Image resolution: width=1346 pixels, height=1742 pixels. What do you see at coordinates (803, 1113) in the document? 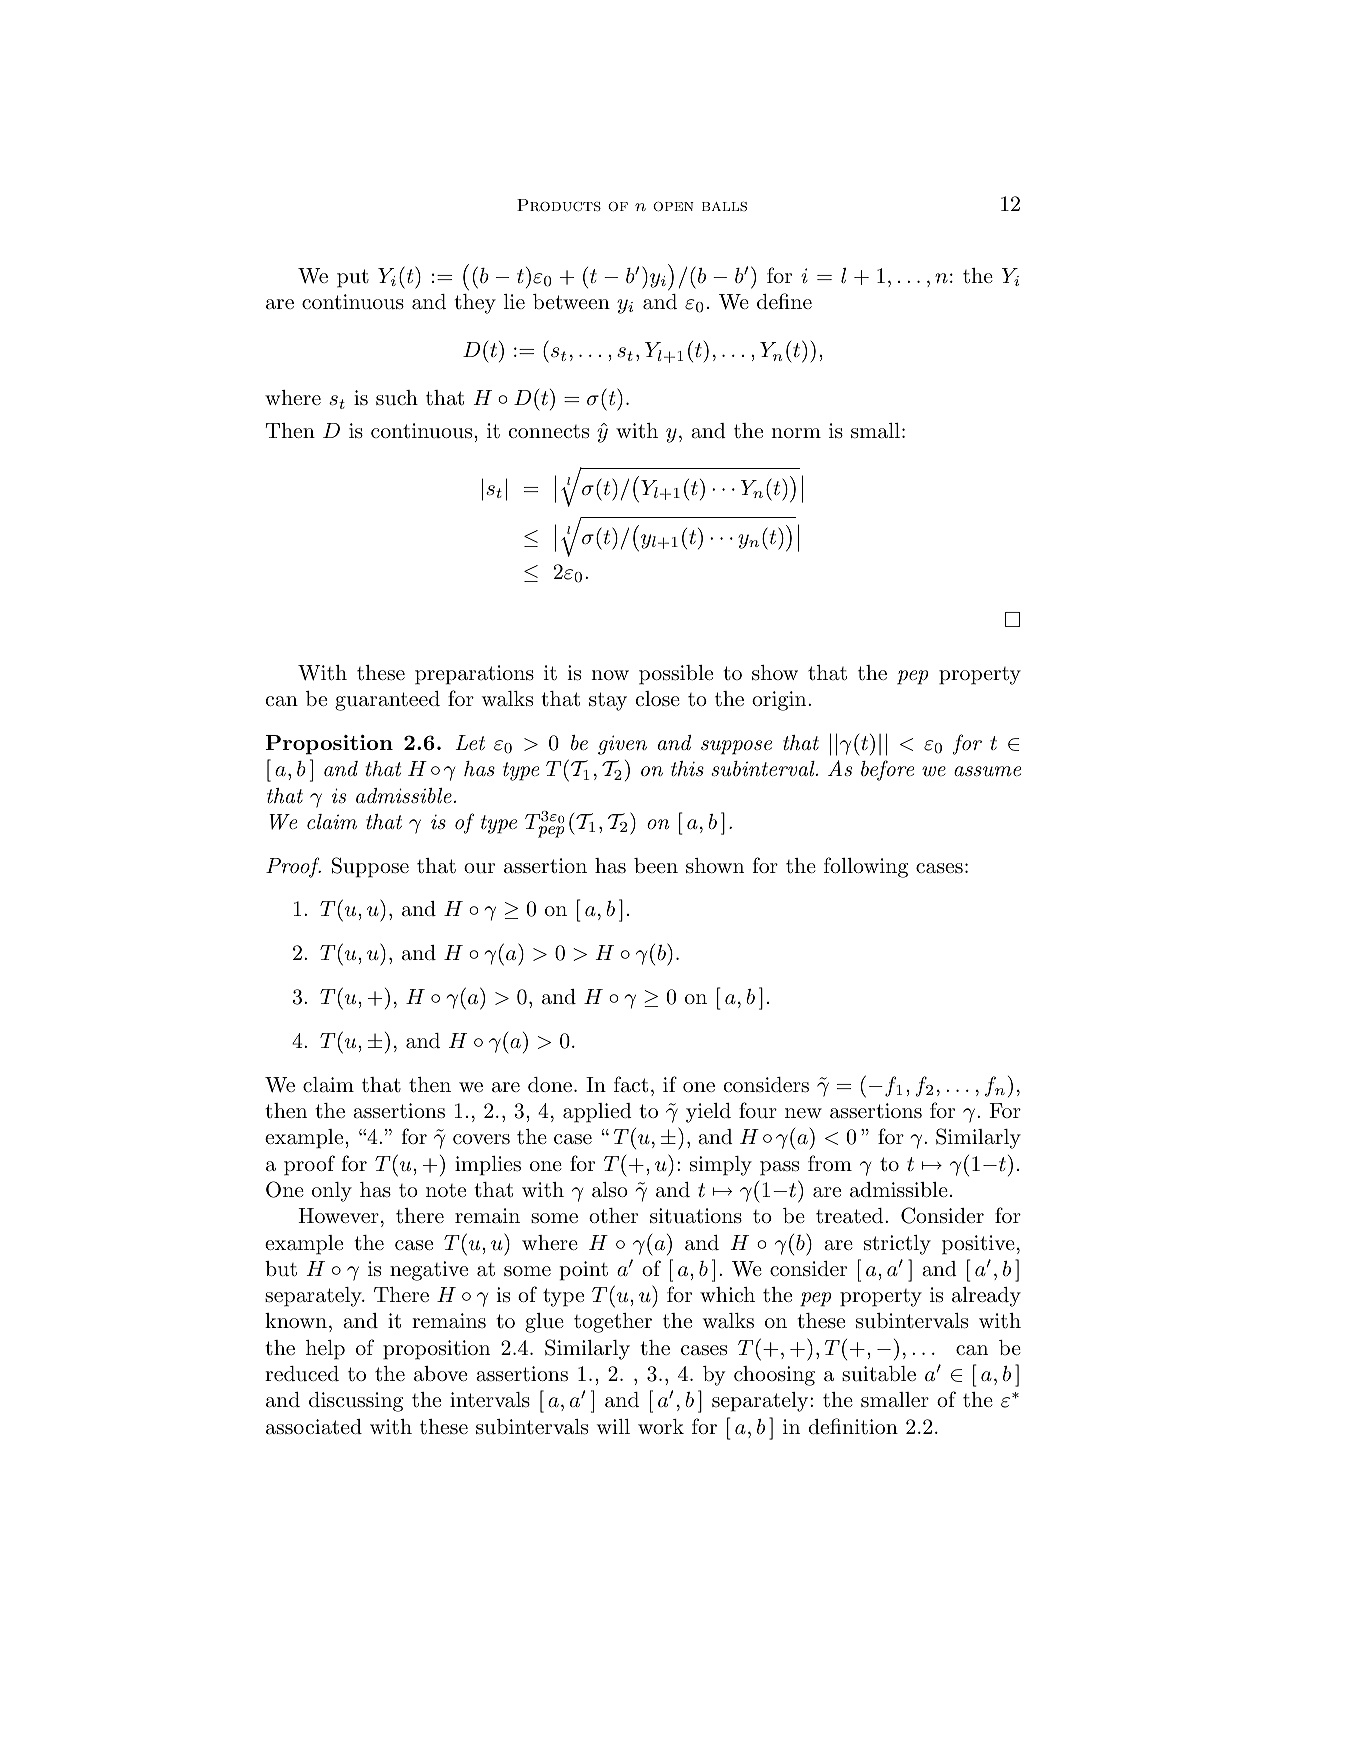
I see `new` at bounding box center [803, 1113].
